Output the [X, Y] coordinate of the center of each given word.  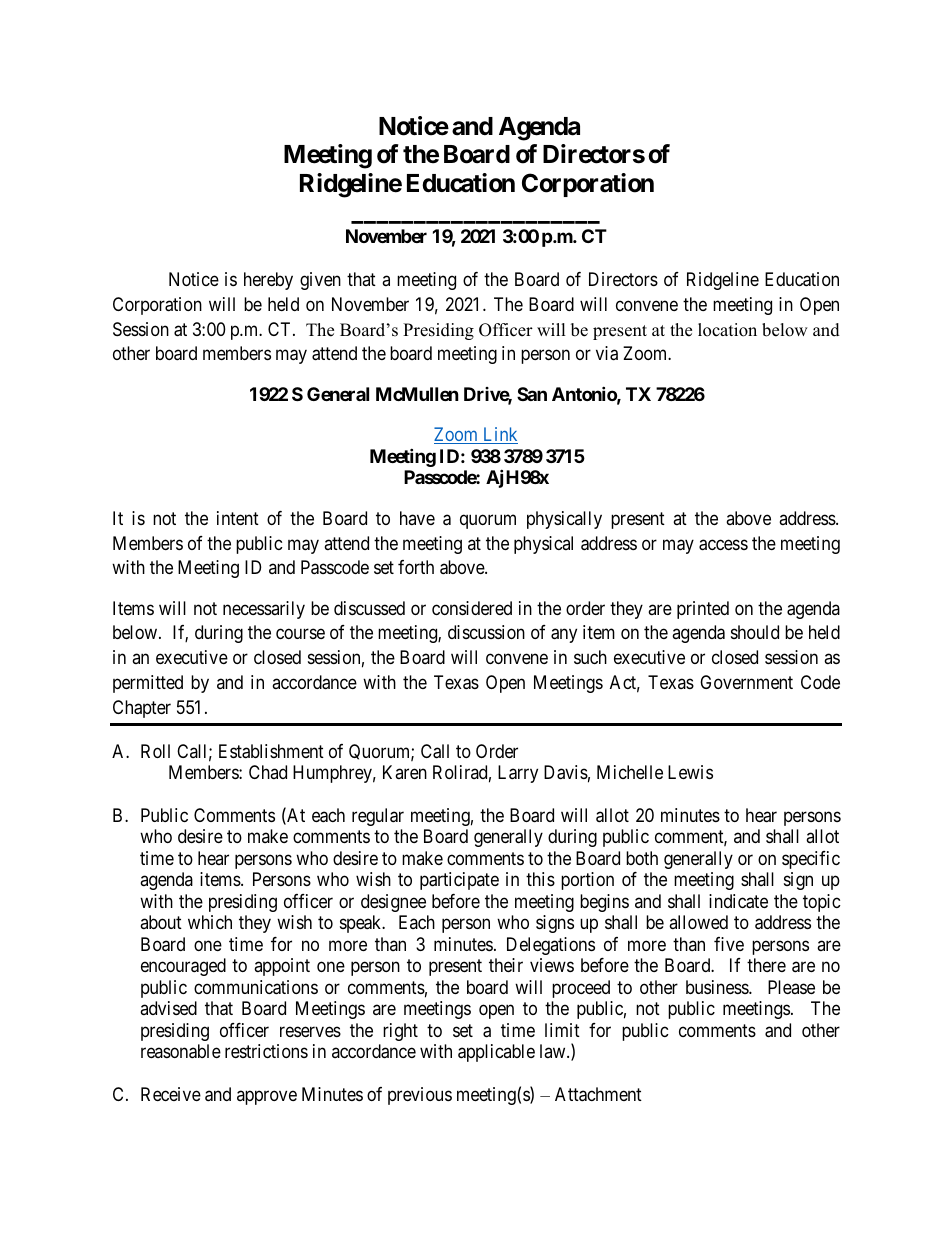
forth [416, 567]
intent [238, 518]
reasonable [181, 1051]
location [727, 330]
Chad [268, 772]
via [607, 353]
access [723, 545]
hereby [268, 281]
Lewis [690, 772]
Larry [518, 774]
